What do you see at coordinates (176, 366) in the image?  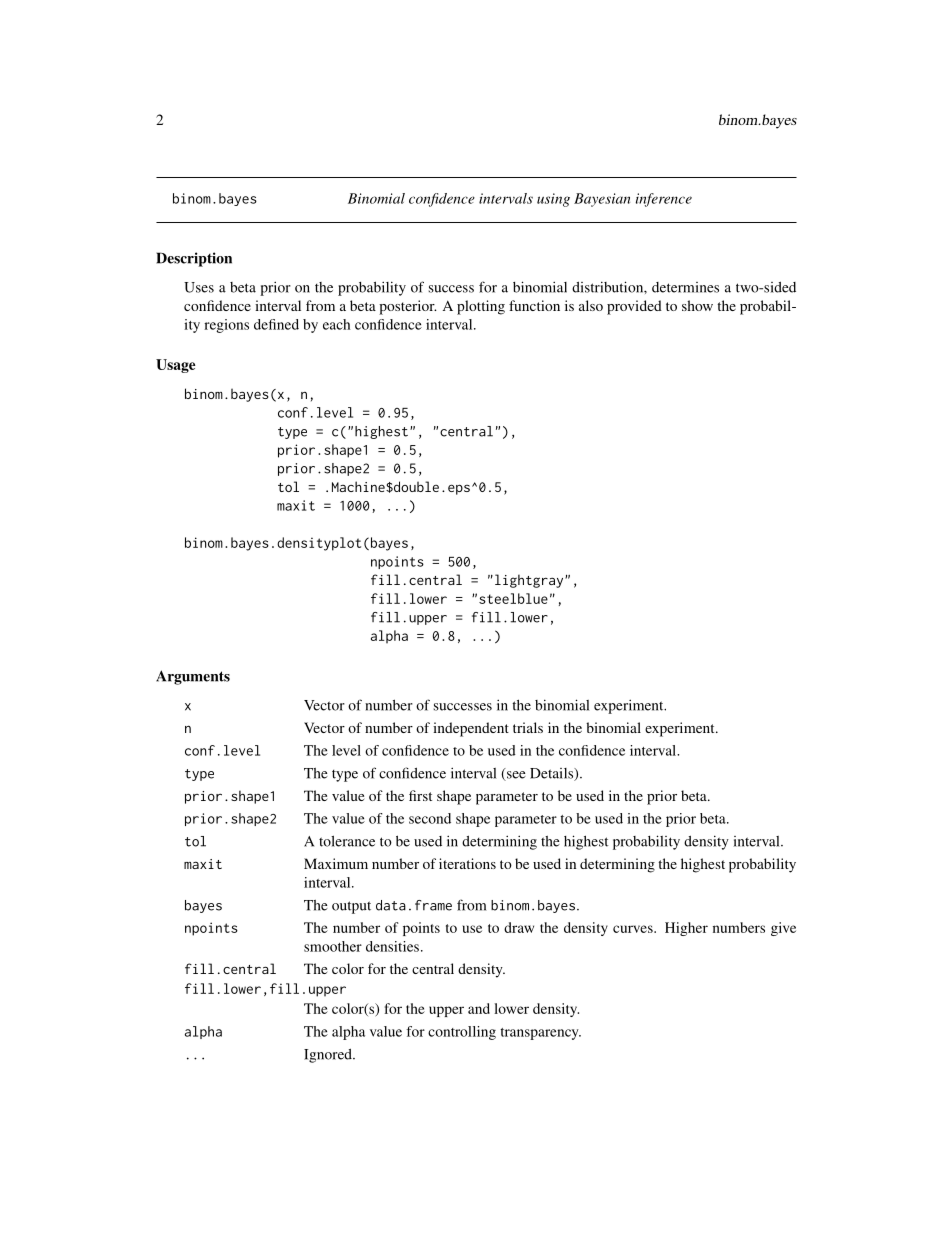 I see `Usage` at bounding box center [176, 366].
